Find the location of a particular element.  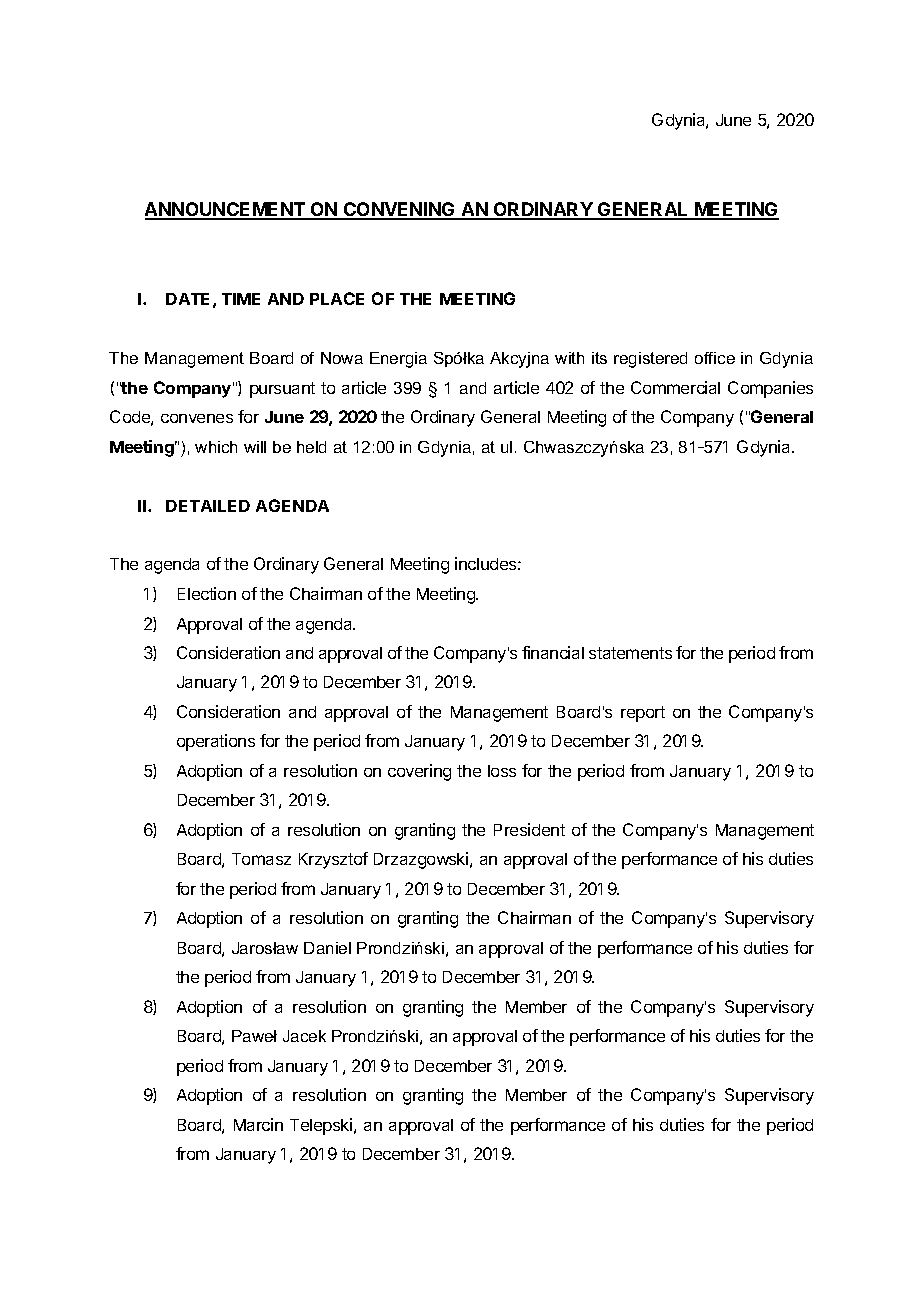

Tomasz is located at coordinates (261, 859).
